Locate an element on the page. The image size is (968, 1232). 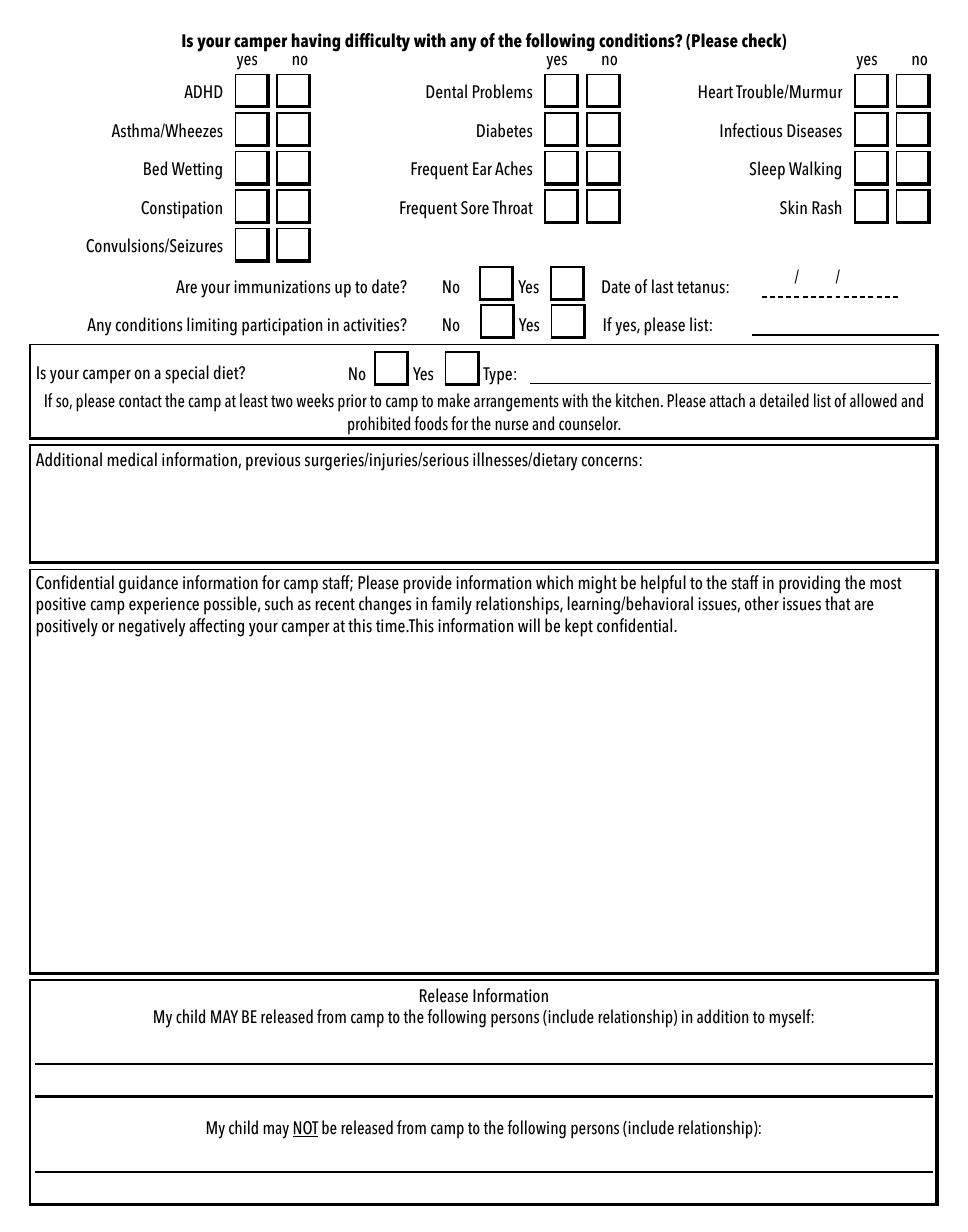
Diseases is located at coordinates (814, 131).
